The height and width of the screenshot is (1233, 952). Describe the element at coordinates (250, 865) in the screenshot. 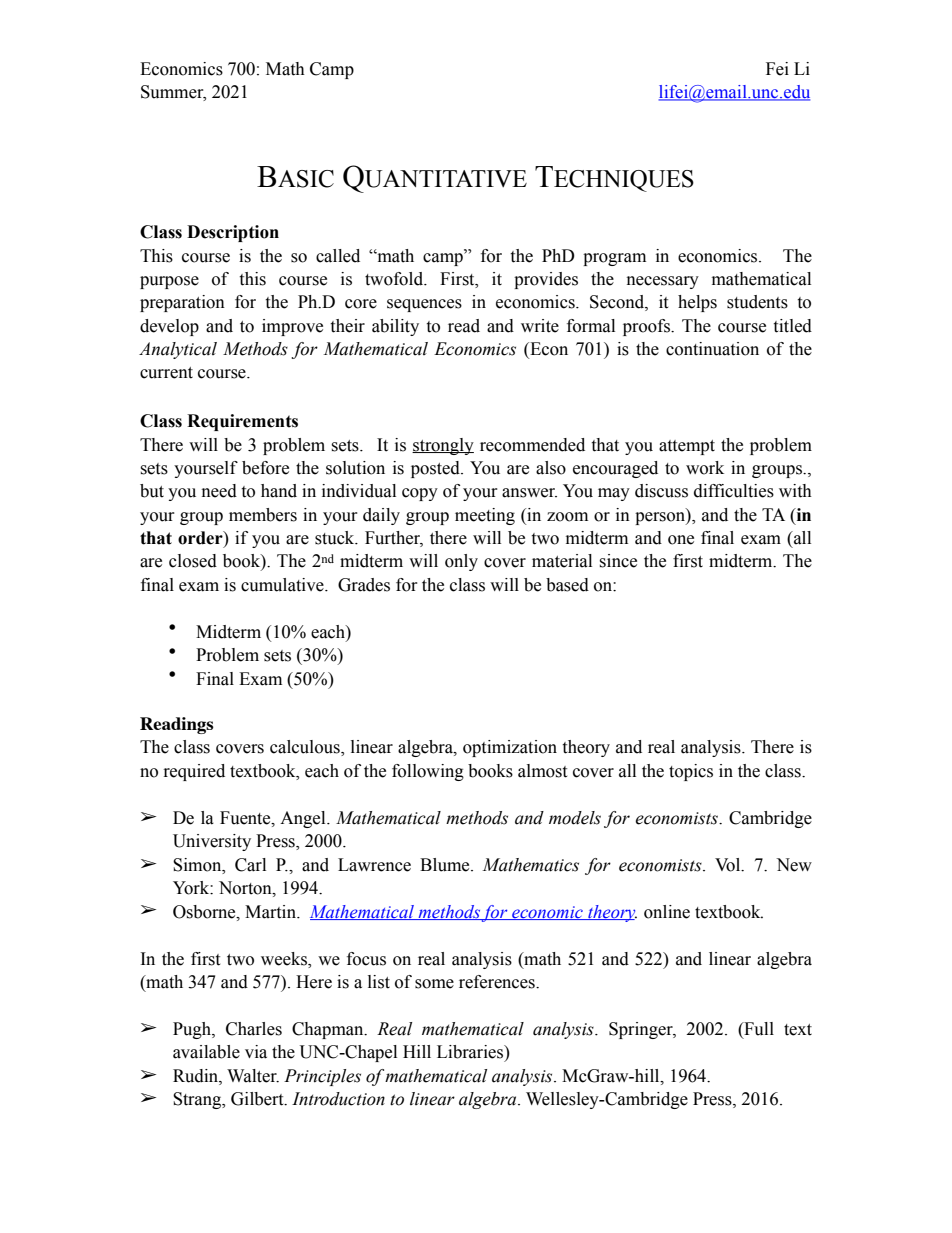

I see `Carl` at that location.
